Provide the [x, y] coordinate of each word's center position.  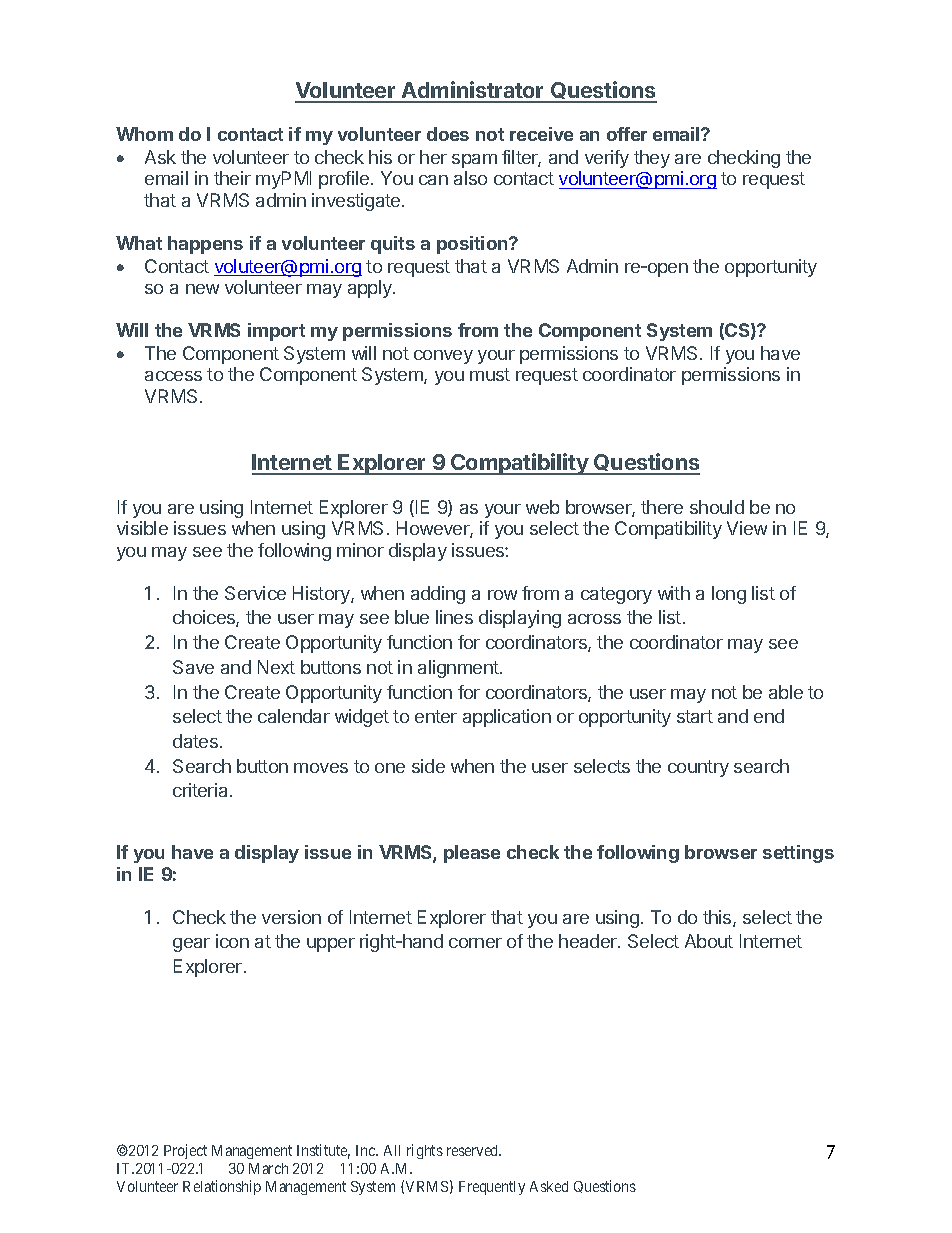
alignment [459, 669]
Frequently [492, 1188]
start [695, 716]
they [652, 159]
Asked [549, 1186]
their [232, 178]
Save [193, 667]
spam [474, 161]
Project [185, 1151]
